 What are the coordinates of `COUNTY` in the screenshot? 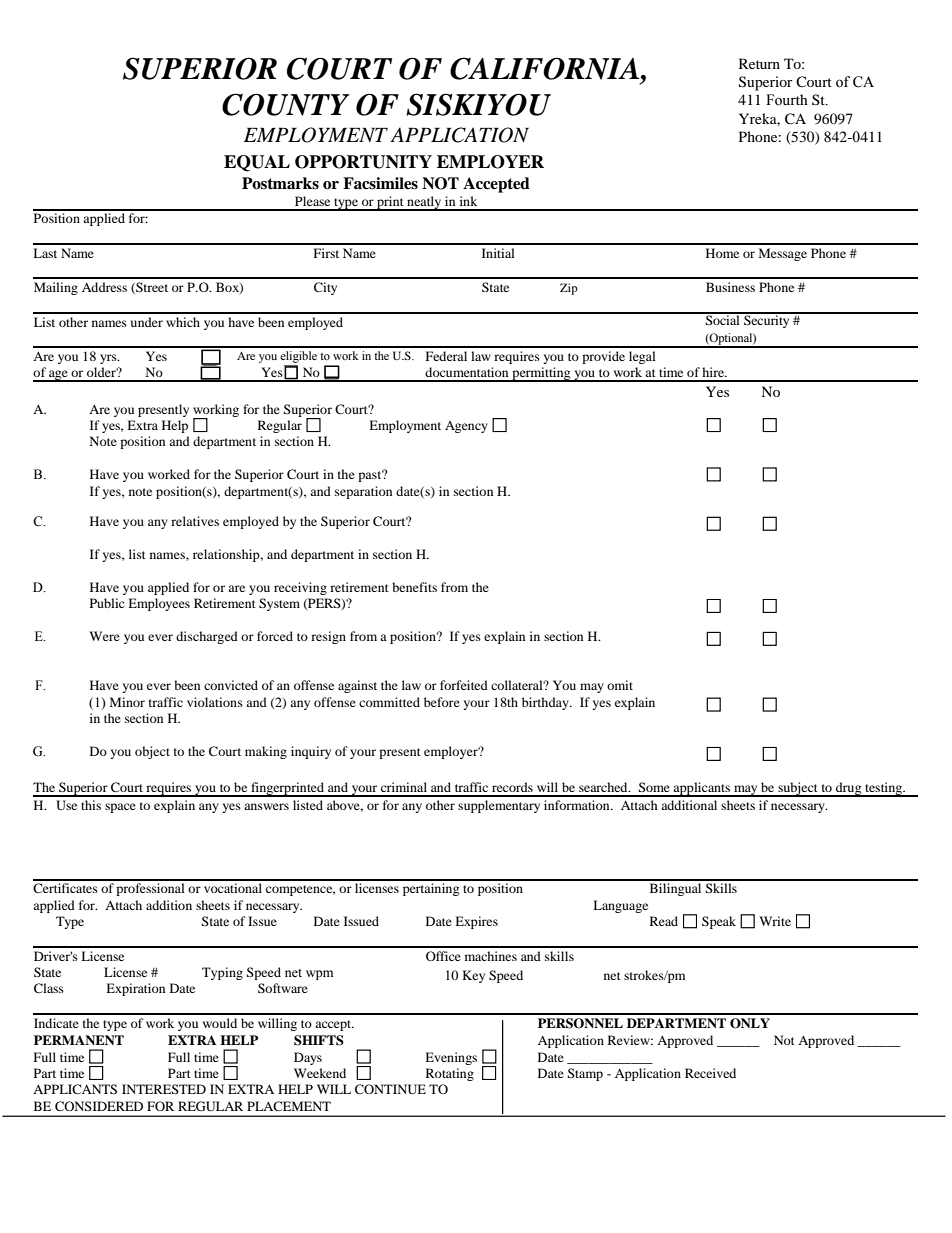 It's located at (285, 104).
